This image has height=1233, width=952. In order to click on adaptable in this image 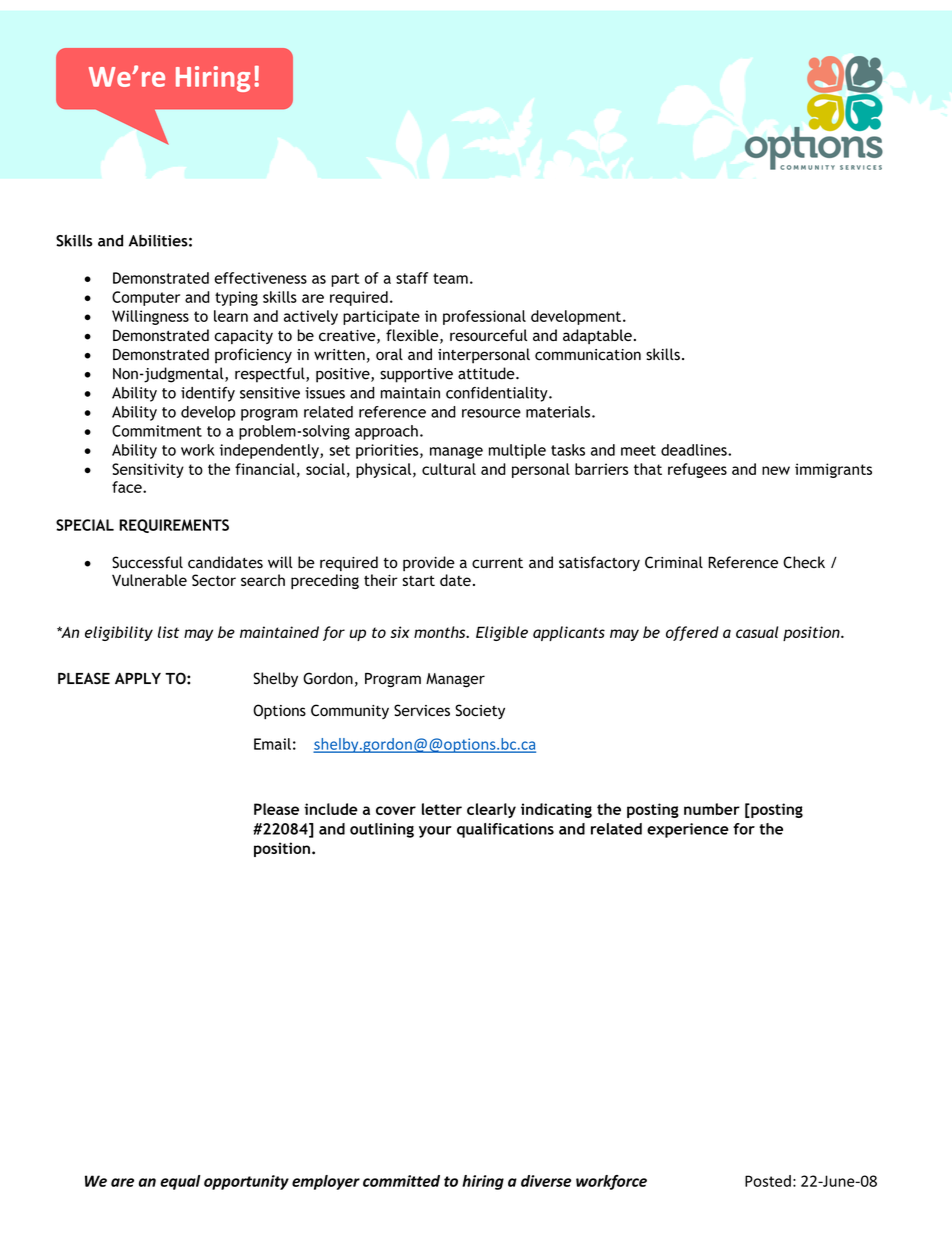, I will do `click(597, 336)`.
